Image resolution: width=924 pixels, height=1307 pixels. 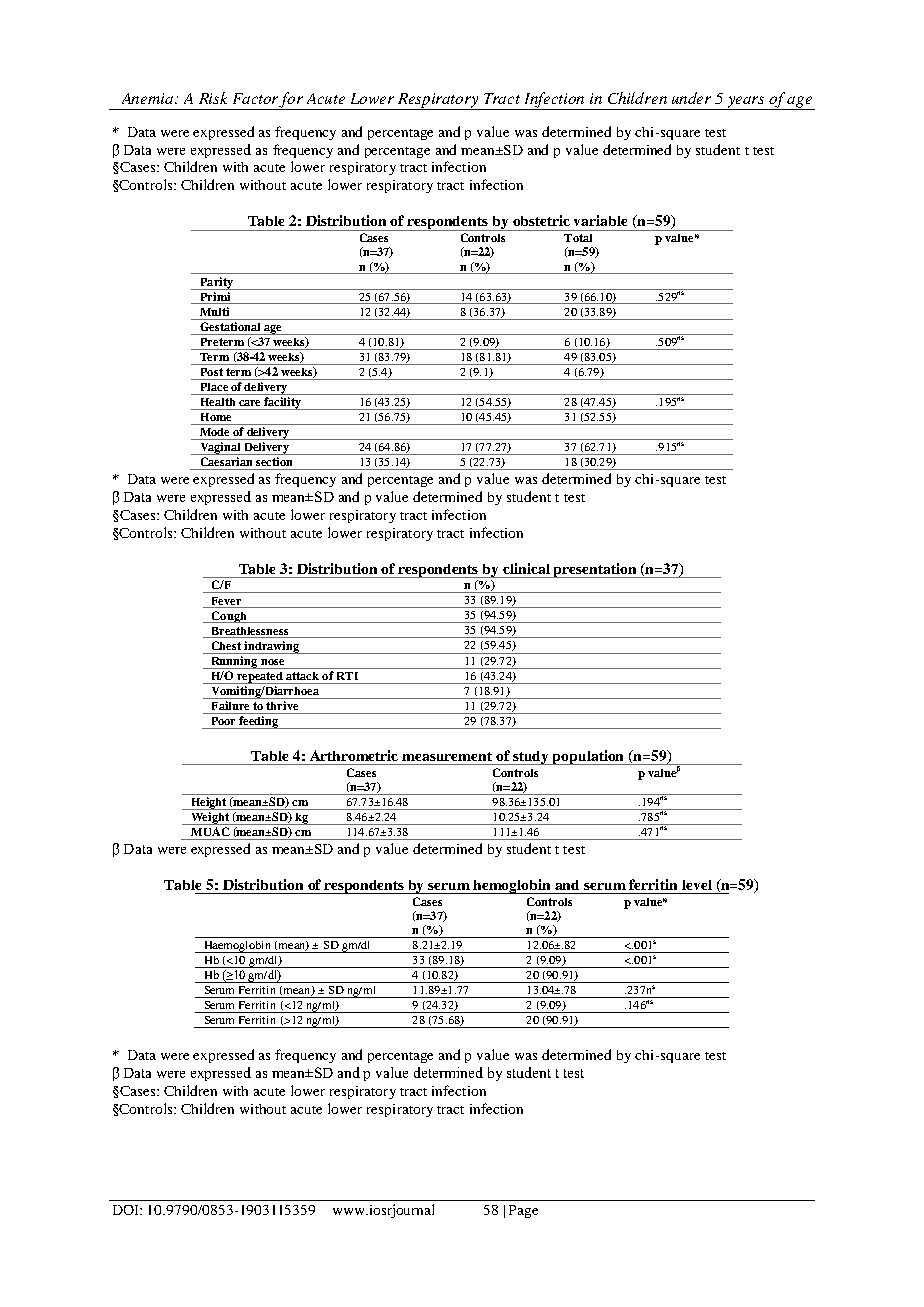 I want to click on measurement, so click(x=447, y=756).
